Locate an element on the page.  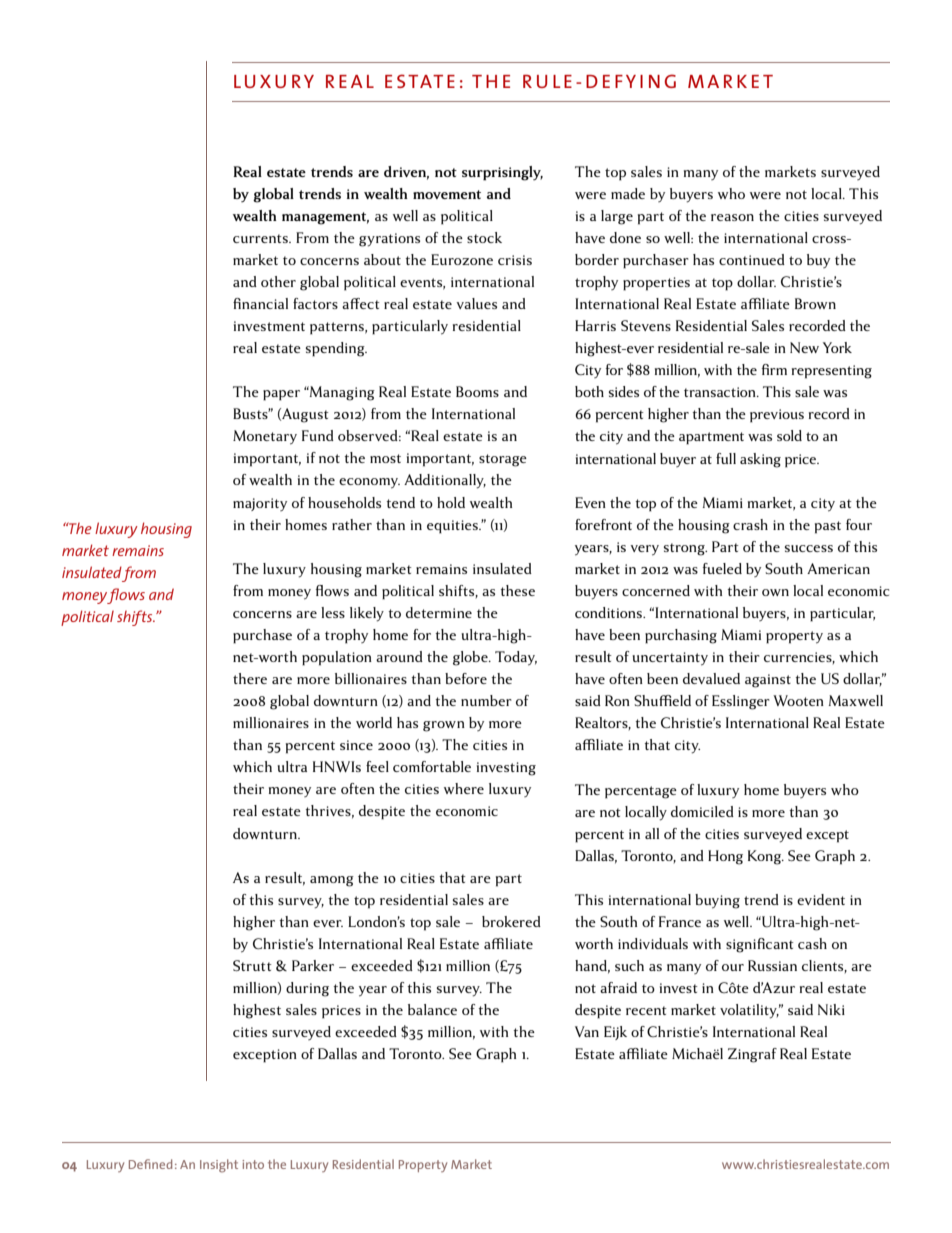
volatility is located at coordinates (749, 1011).
